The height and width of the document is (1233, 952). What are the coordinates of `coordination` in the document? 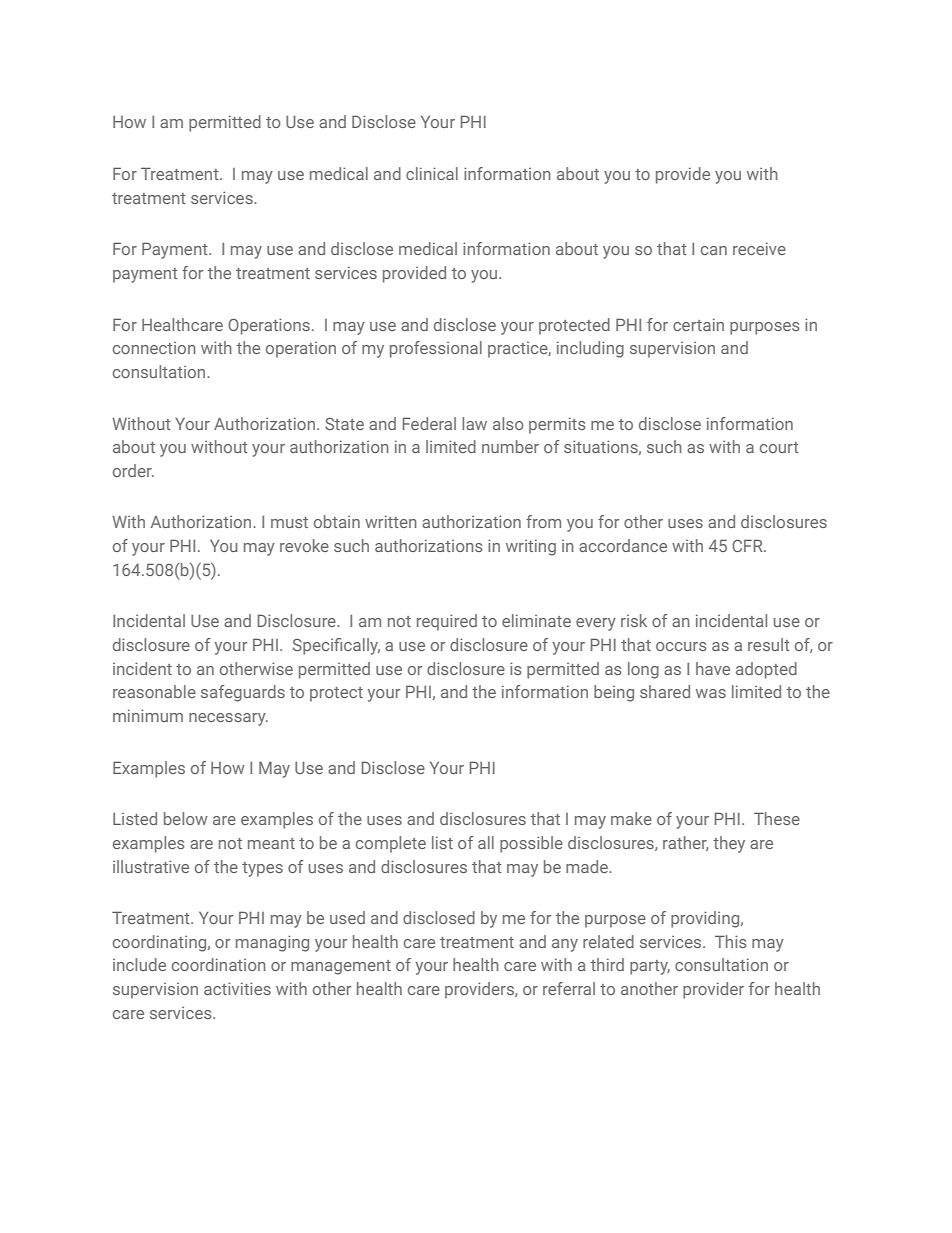 It's located at (219, 964).
